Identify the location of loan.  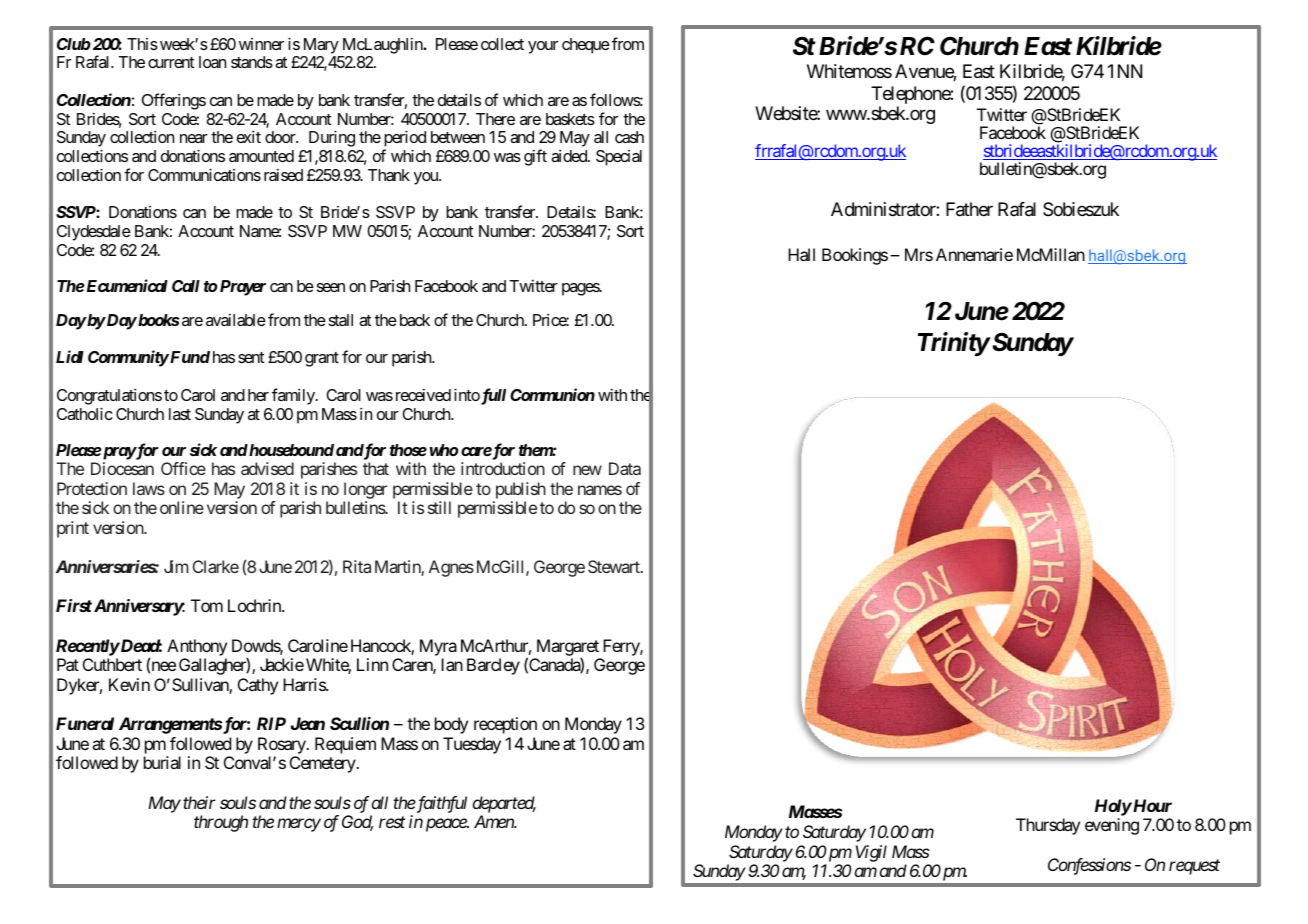
(212, 62).
